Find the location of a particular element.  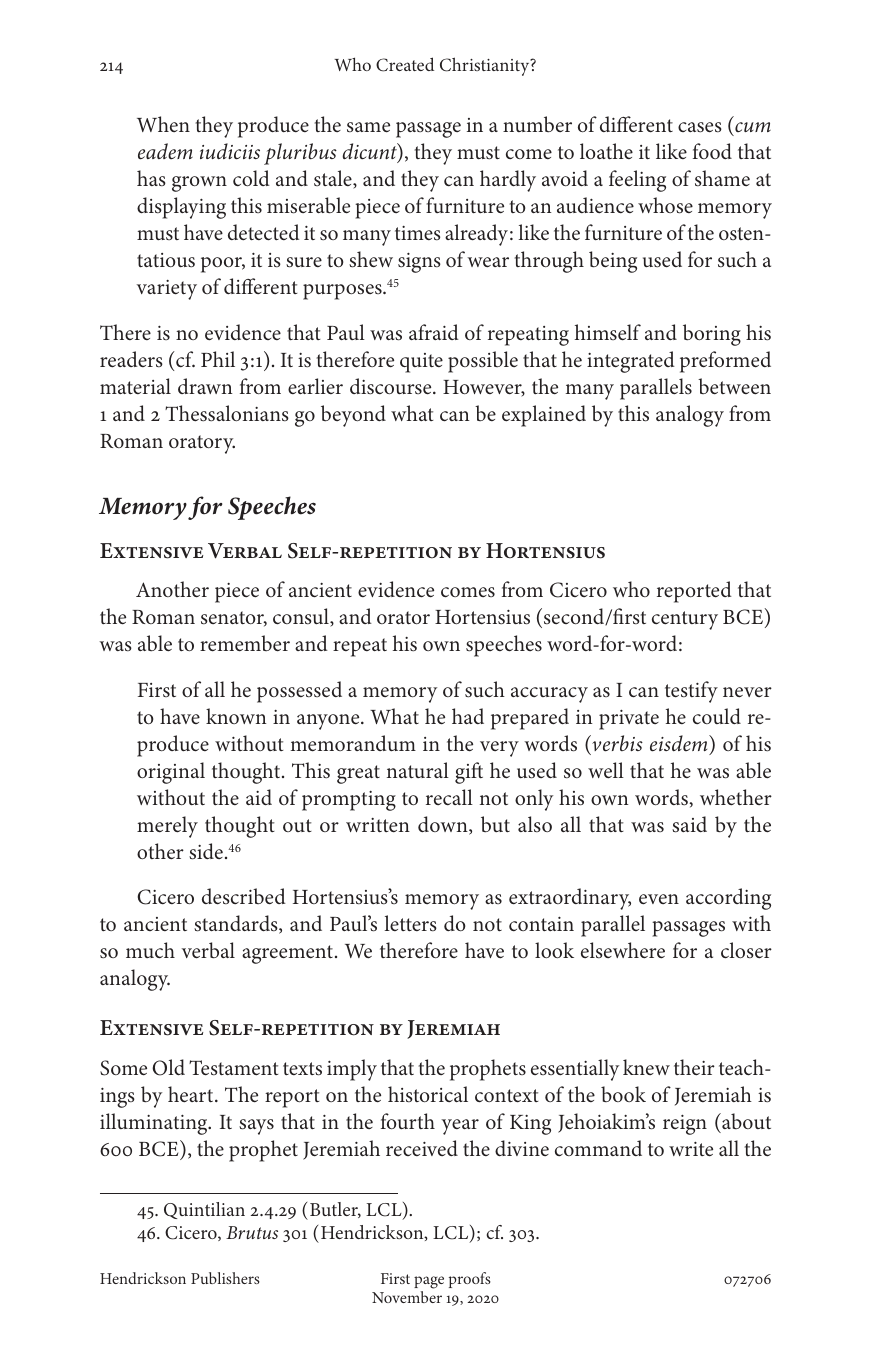

cases is located at coordinates (700, 127).
